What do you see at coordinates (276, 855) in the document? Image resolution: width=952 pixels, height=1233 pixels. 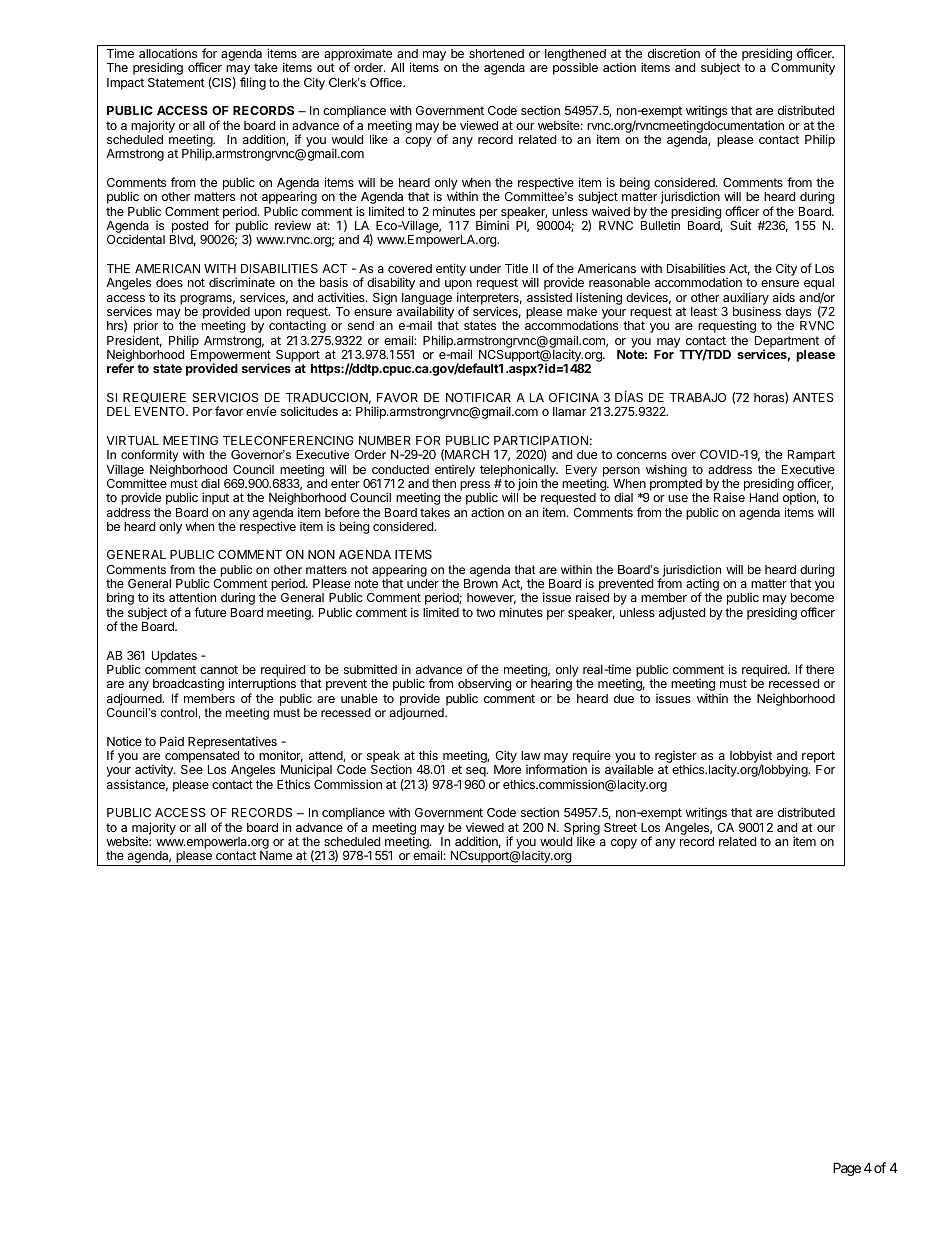 I see `Name` at bounding box center [276, 855].
